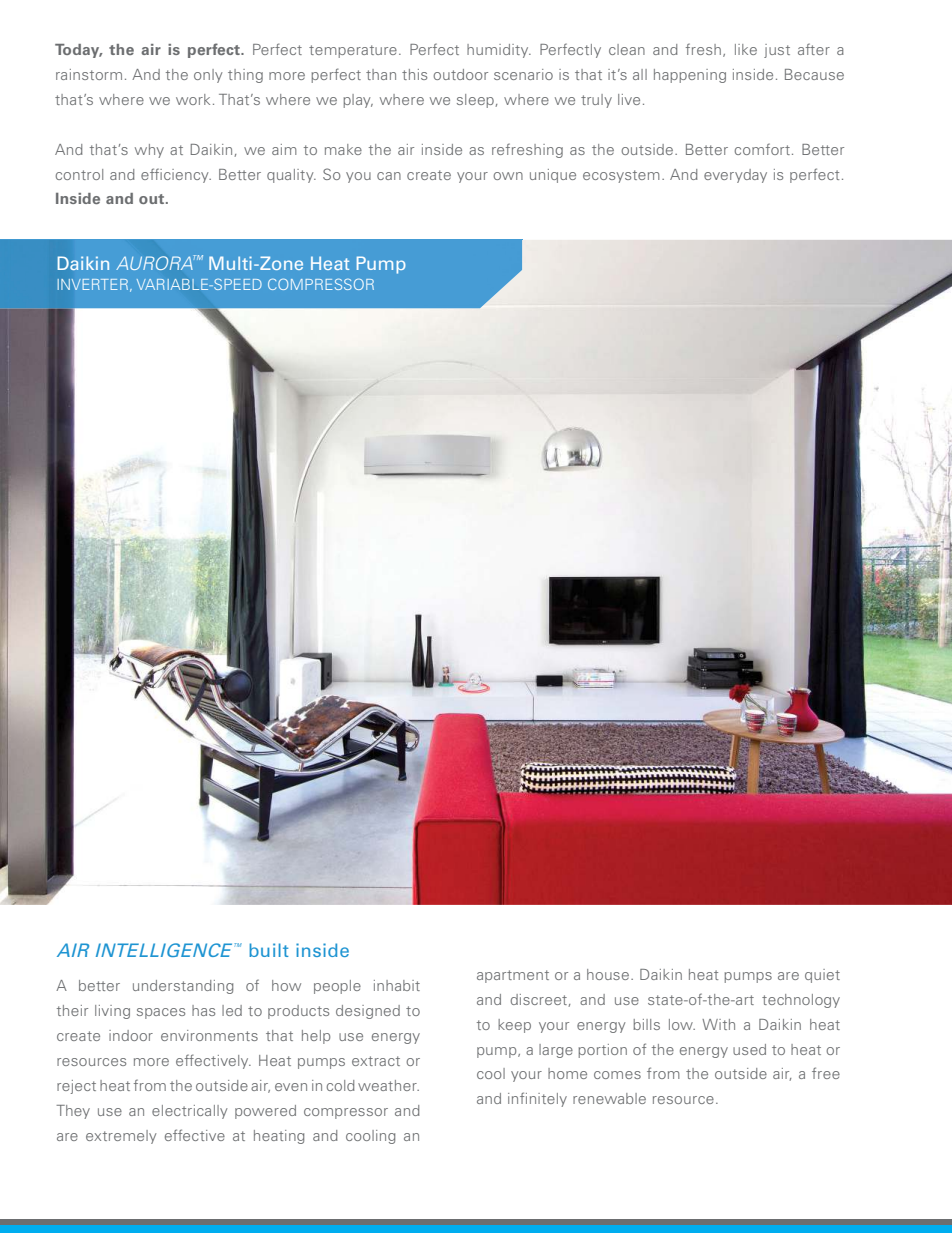 The image size is (952, 1233). I want to click on everyday, so click(735, 176).
